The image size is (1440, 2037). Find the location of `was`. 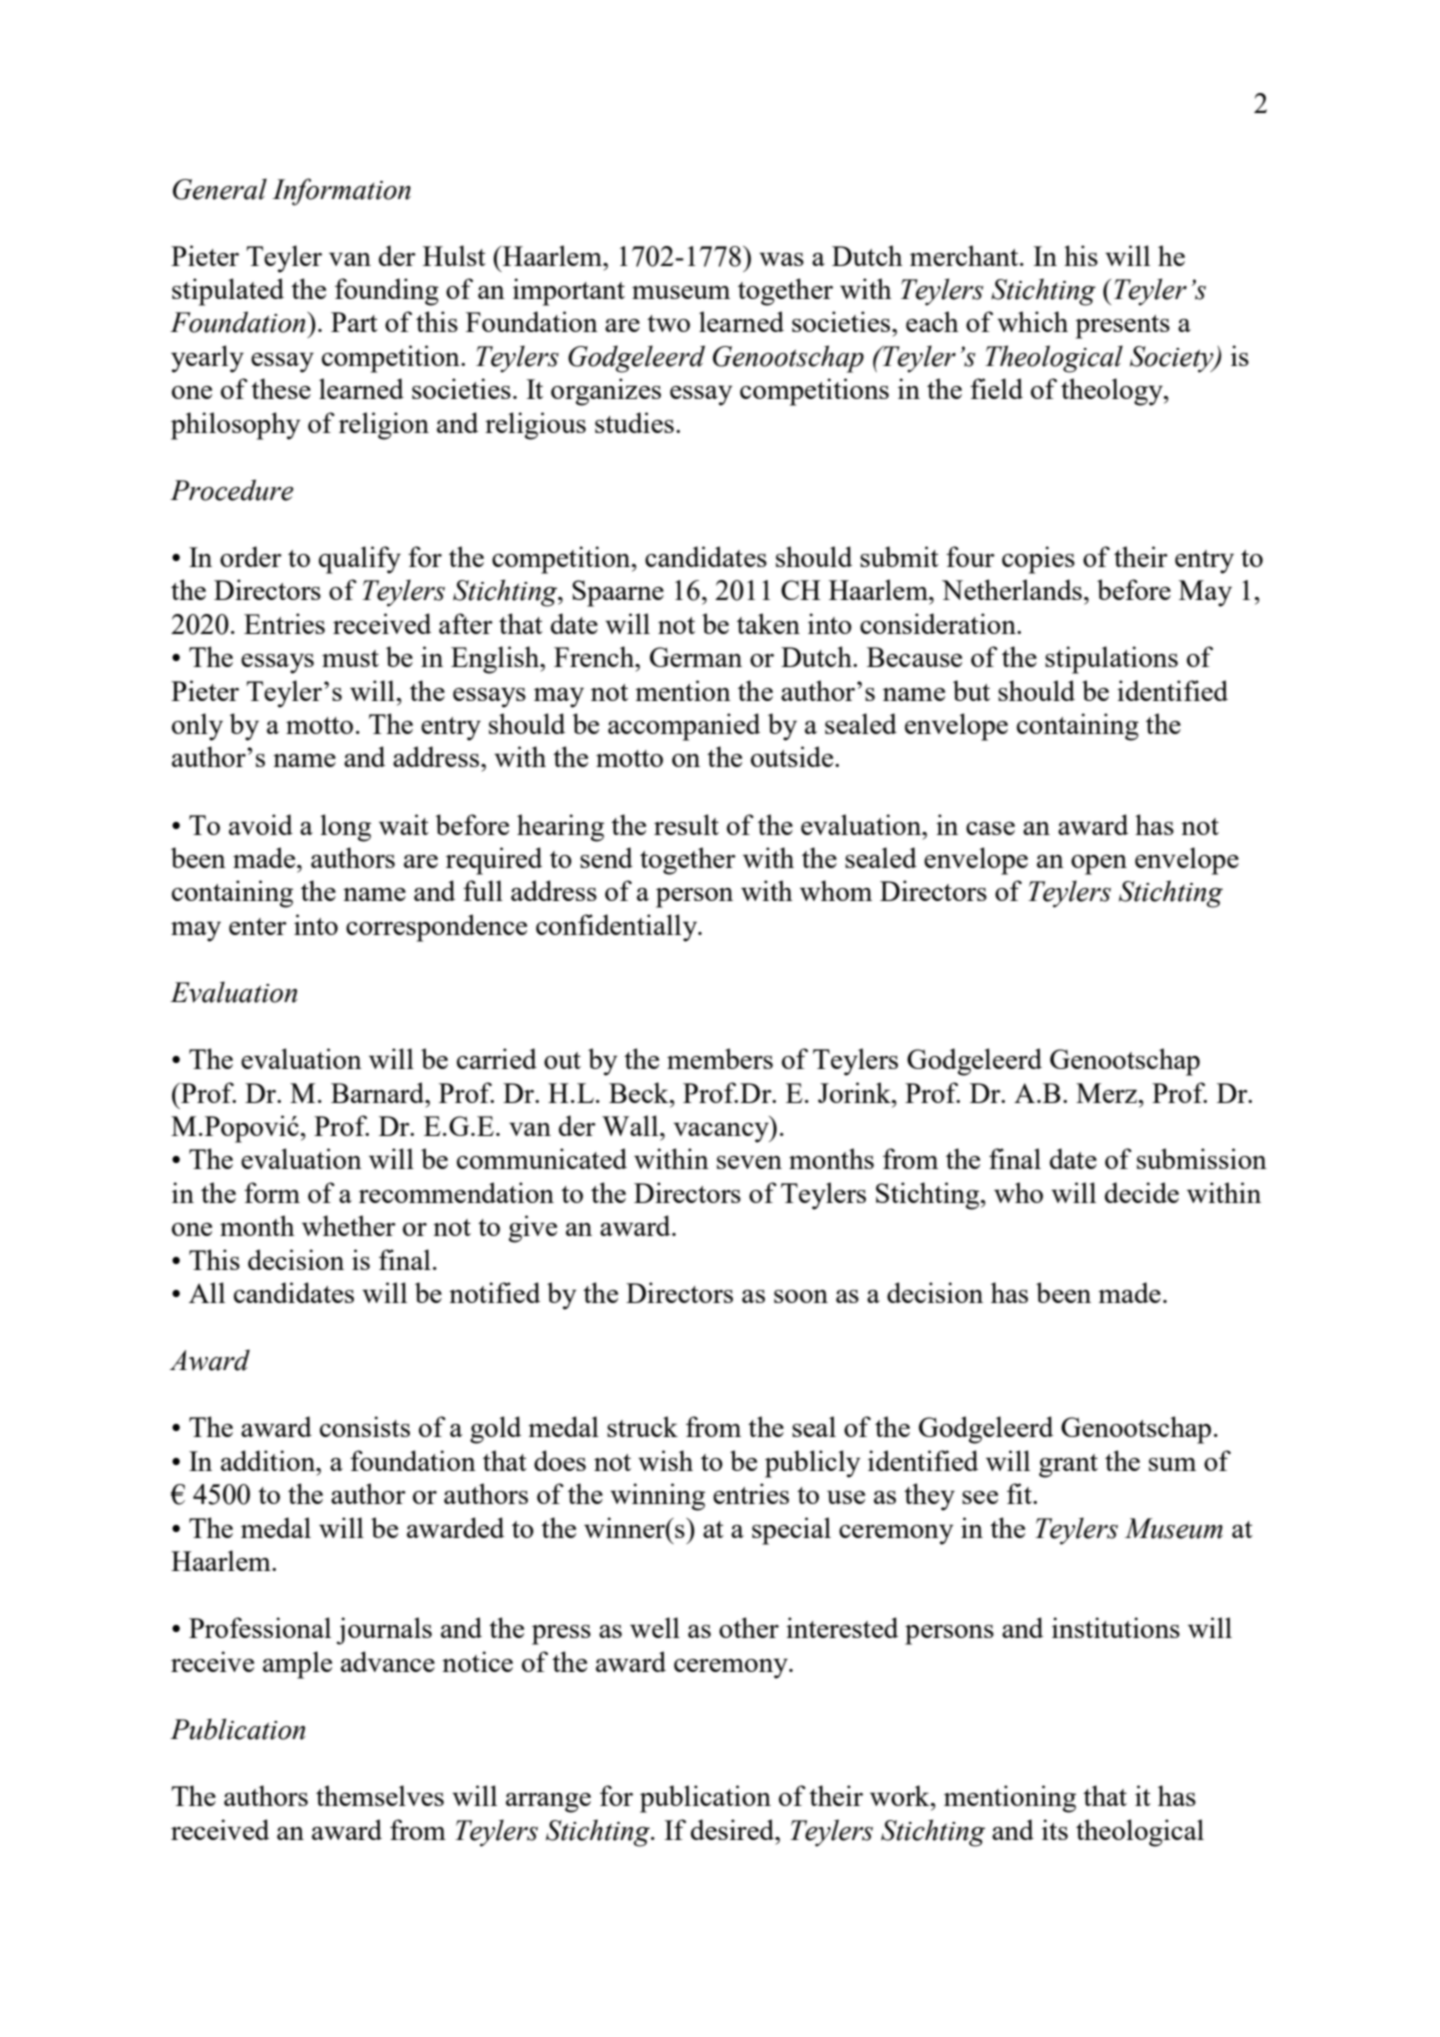

was is located at coordinates (781, 259).
